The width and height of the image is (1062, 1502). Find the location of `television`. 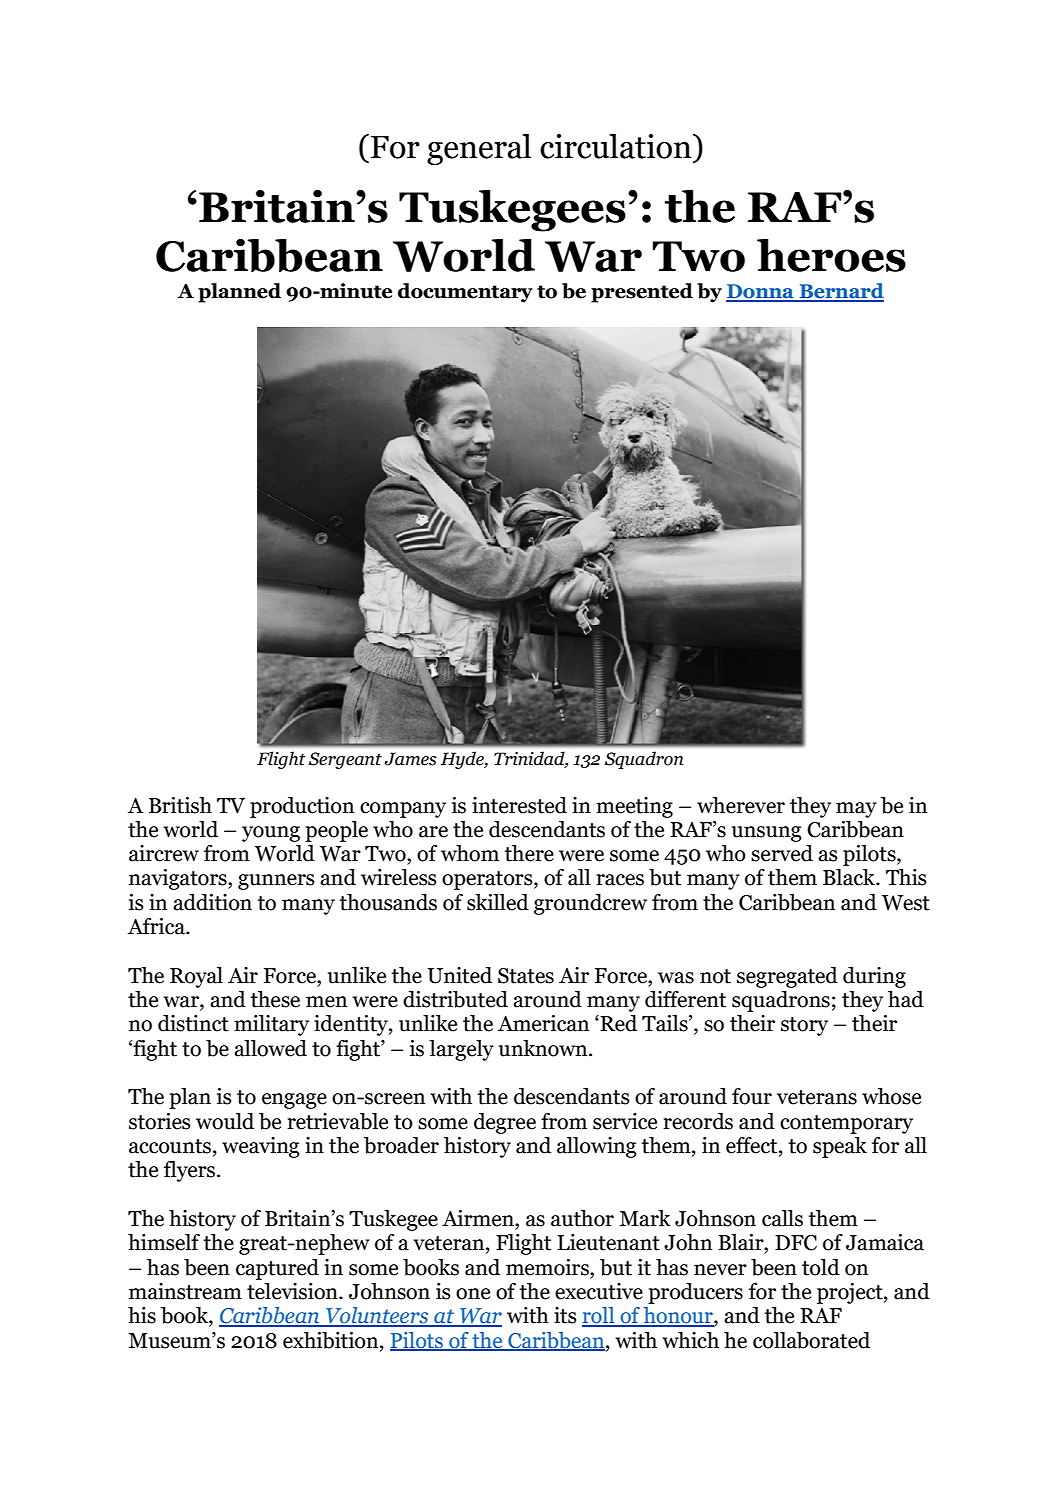

television is located at coordinates (293, 1291).
